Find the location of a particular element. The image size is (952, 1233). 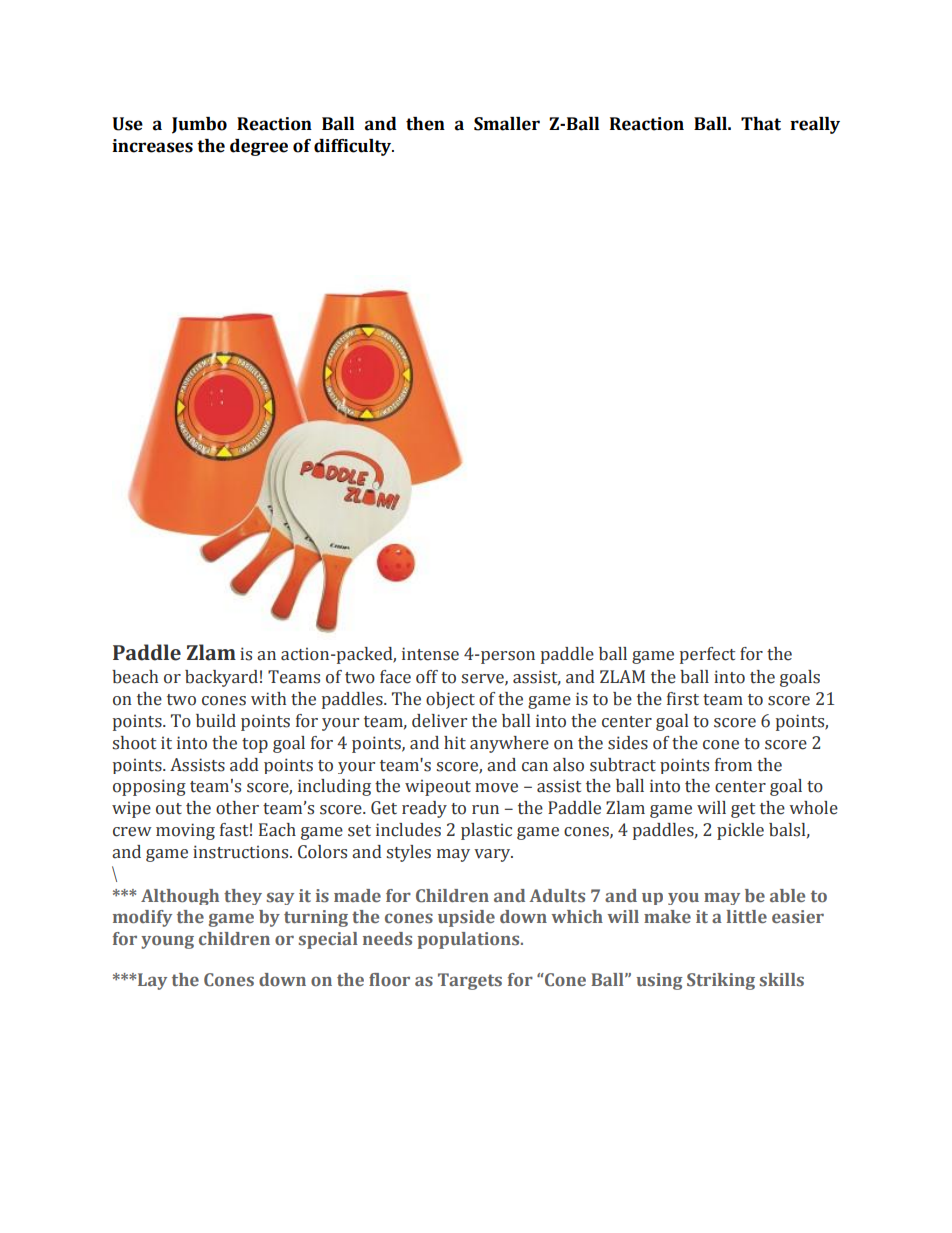

That is located at coordinates (761, 124).
